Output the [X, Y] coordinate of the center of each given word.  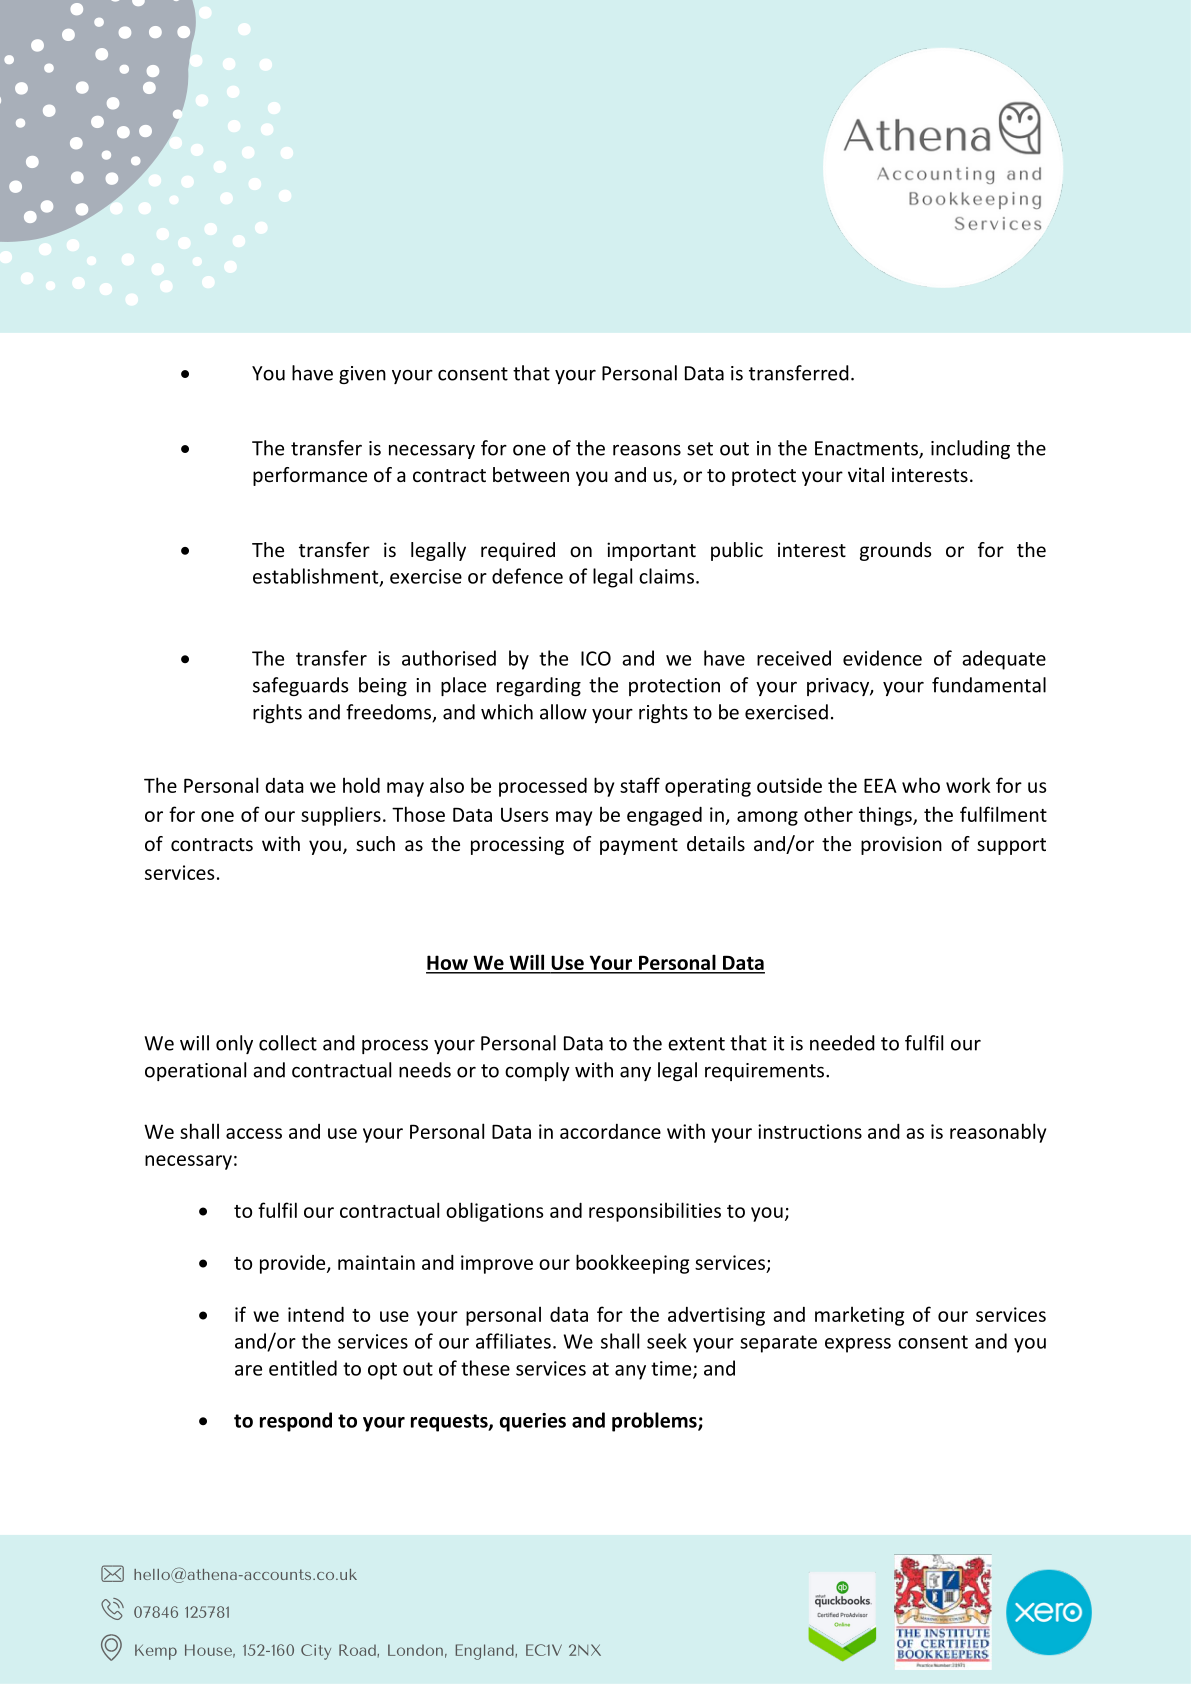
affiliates [513, 1341]
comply [537, 1071]
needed [842, 1043]
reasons [647, 450]
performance [310, 476]
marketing [859, 1316]
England [485, 1652]
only [234, 1044]
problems [655, 1422]
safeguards [301, 686]
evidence [882, 658]
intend [316, 1314]
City [316, 1652]
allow [563, 712]
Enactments [867, 449]
